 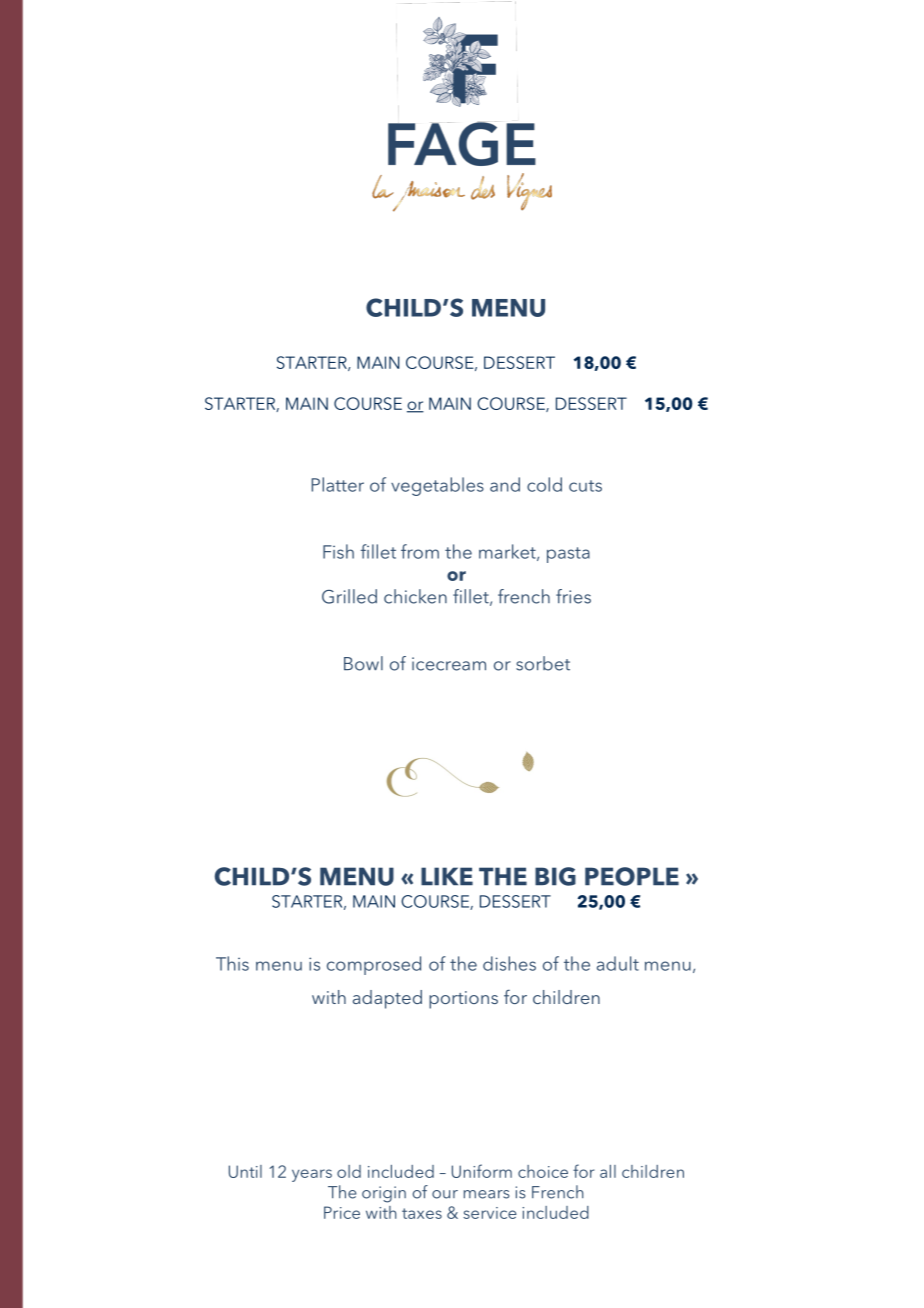 What do you see at coordinates (543, 663) in the page?
I see `sorbet` at bounding box center [543, 663].
